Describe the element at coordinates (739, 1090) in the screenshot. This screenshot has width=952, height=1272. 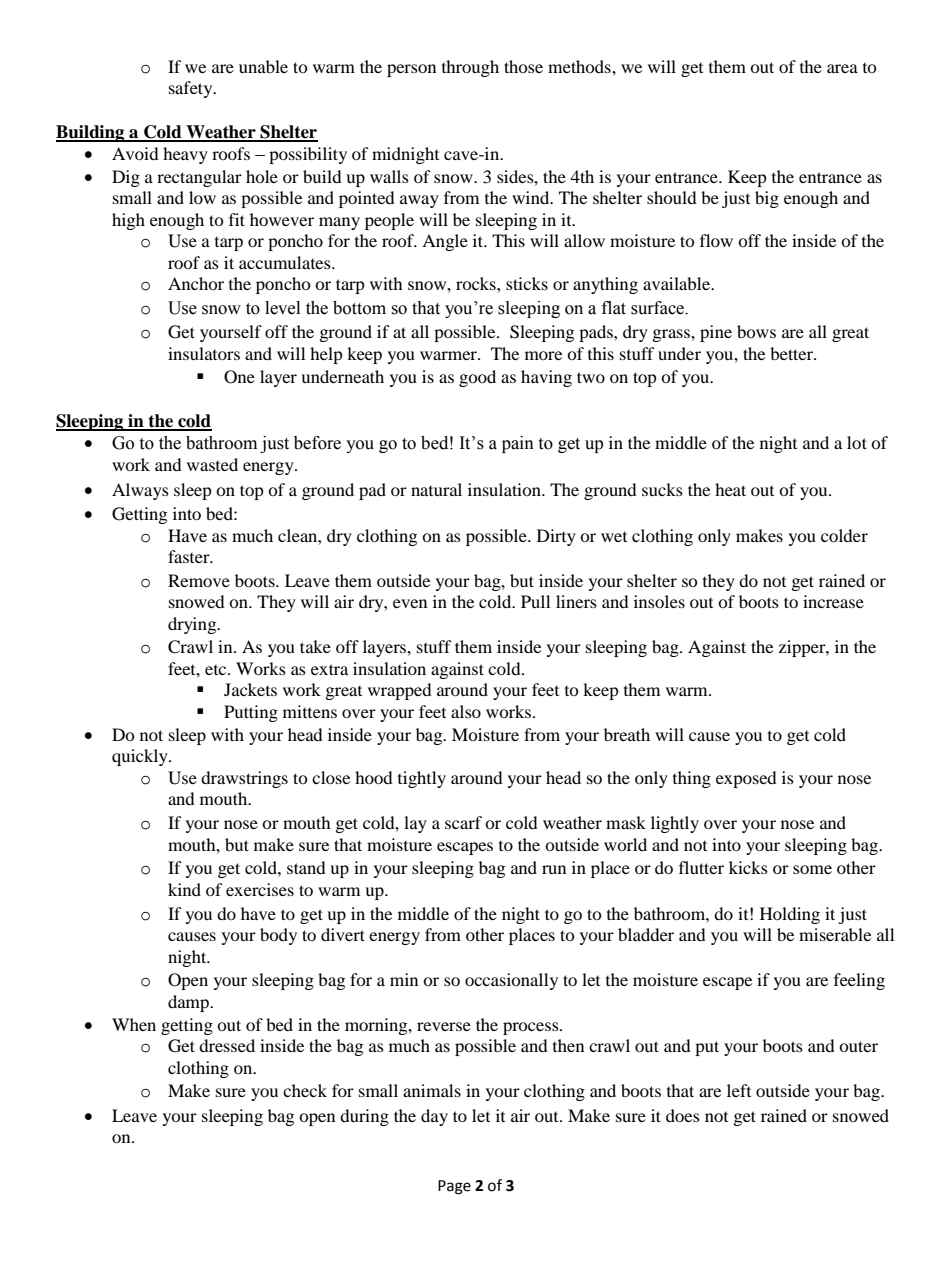
I see `left` at that location.
